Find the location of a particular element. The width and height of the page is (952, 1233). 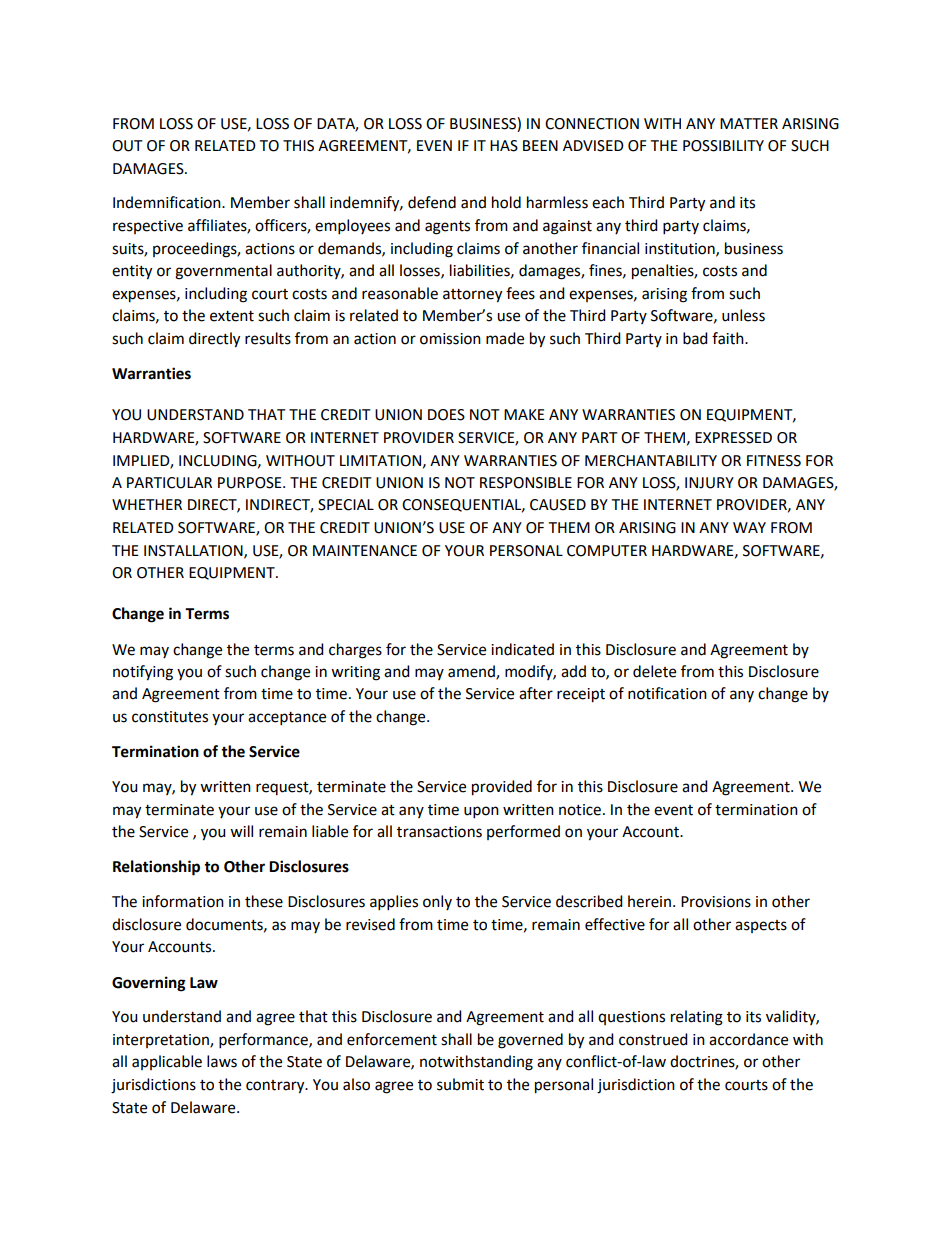

bad is located at coordinates (695, 338).
